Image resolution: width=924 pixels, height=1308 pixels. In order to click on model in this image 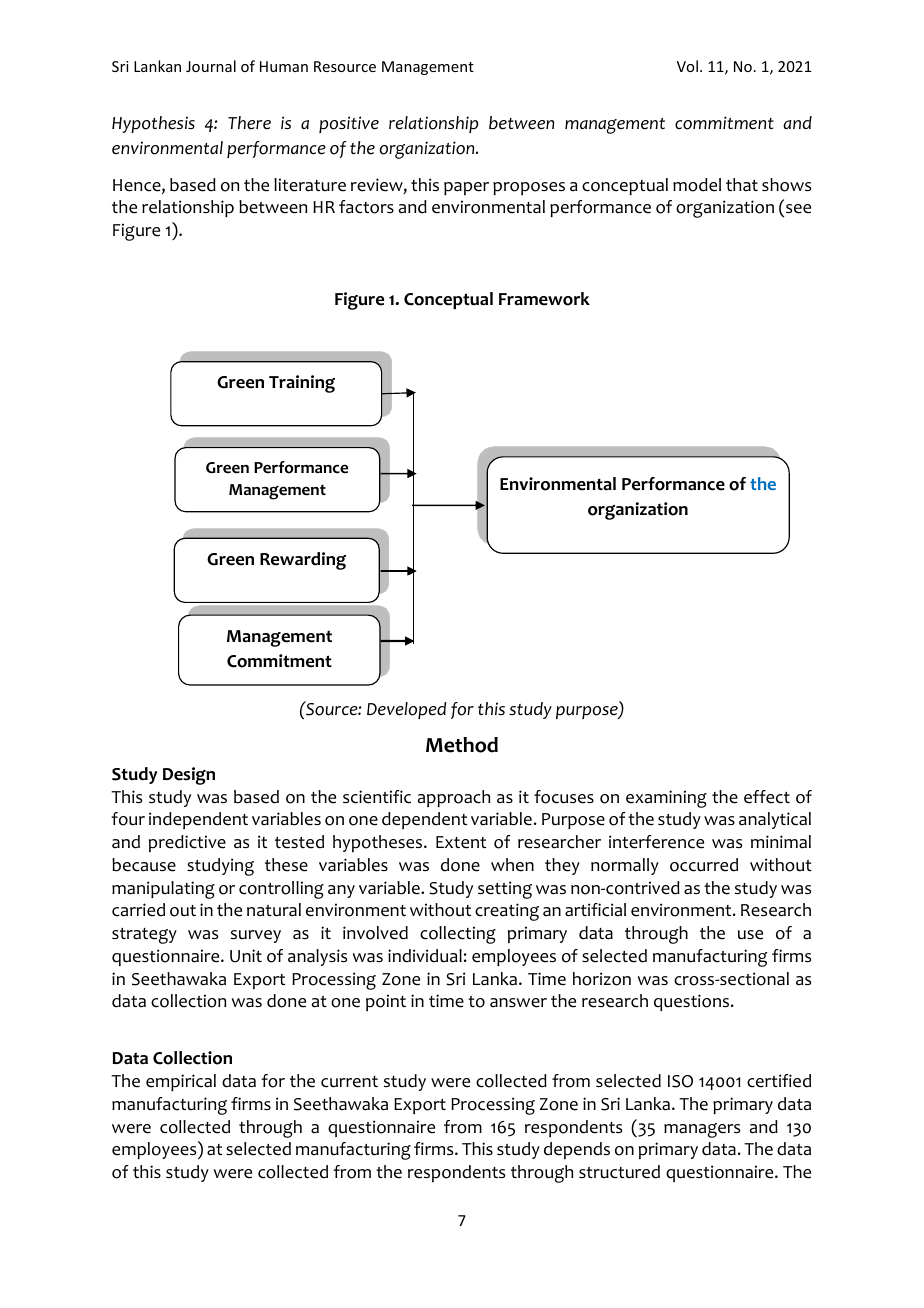, I will do `click(697, 185)`.
